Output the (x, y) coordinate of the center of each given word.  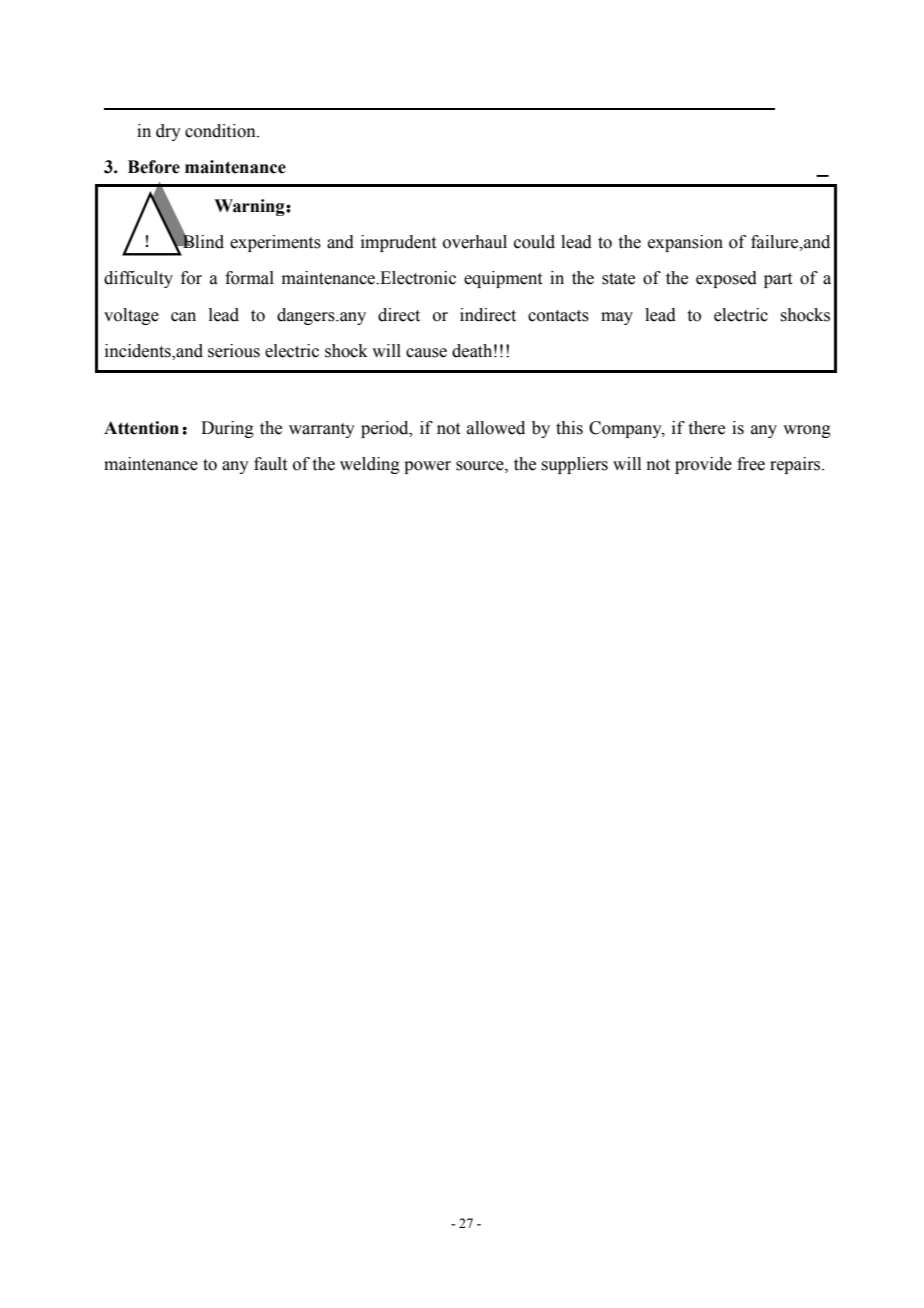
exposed (726, 279)
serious (234, 351)
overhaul (475, 242)
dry (168, 132)
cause (426, 353)
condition (221, 131)
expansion (685, 243)
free (751, 464)
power (427, 467)
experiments (275, 243)
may (617, 318)
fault (270, 464)
